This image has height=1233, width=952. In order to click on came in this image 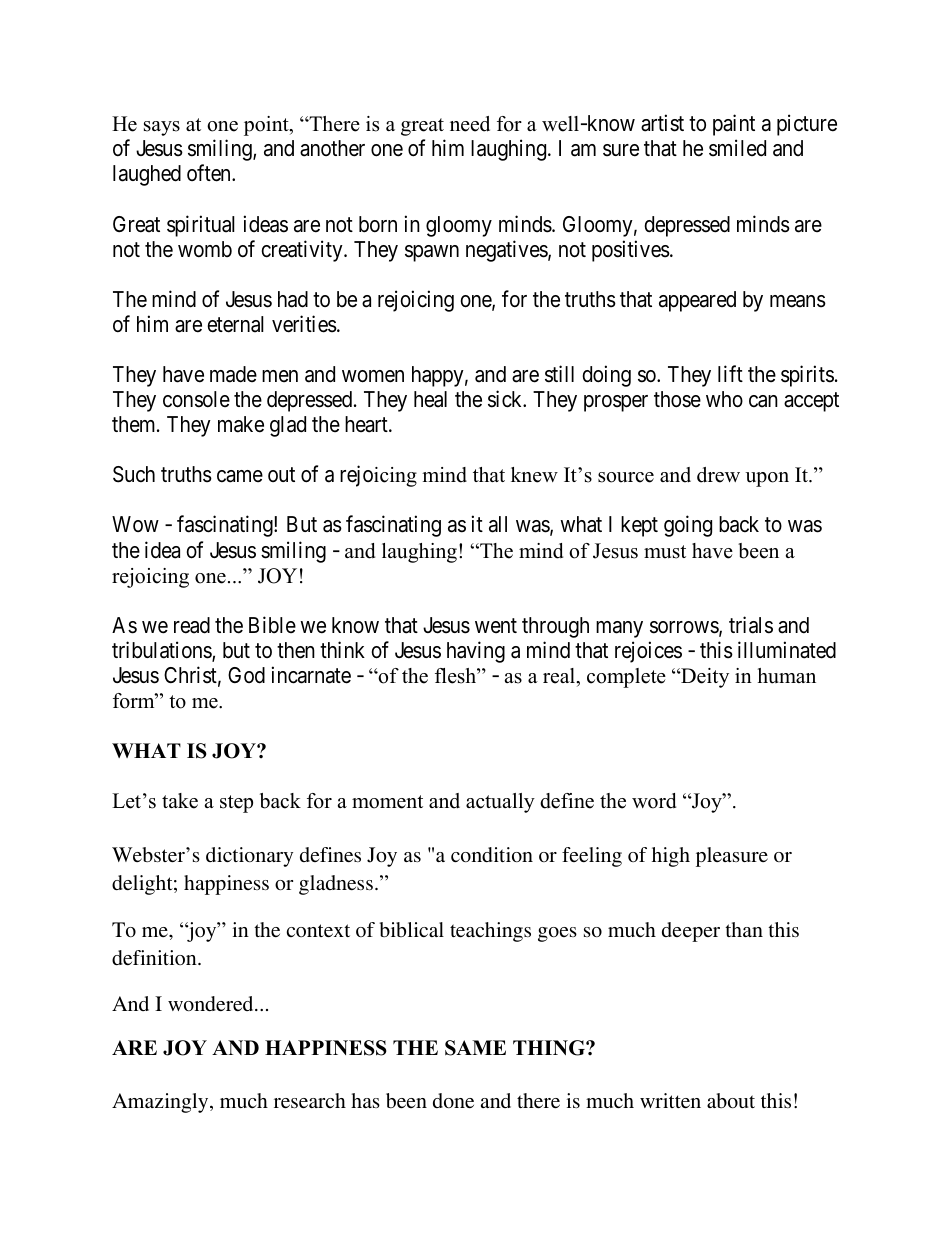, I will do `click(240, 476)`.
